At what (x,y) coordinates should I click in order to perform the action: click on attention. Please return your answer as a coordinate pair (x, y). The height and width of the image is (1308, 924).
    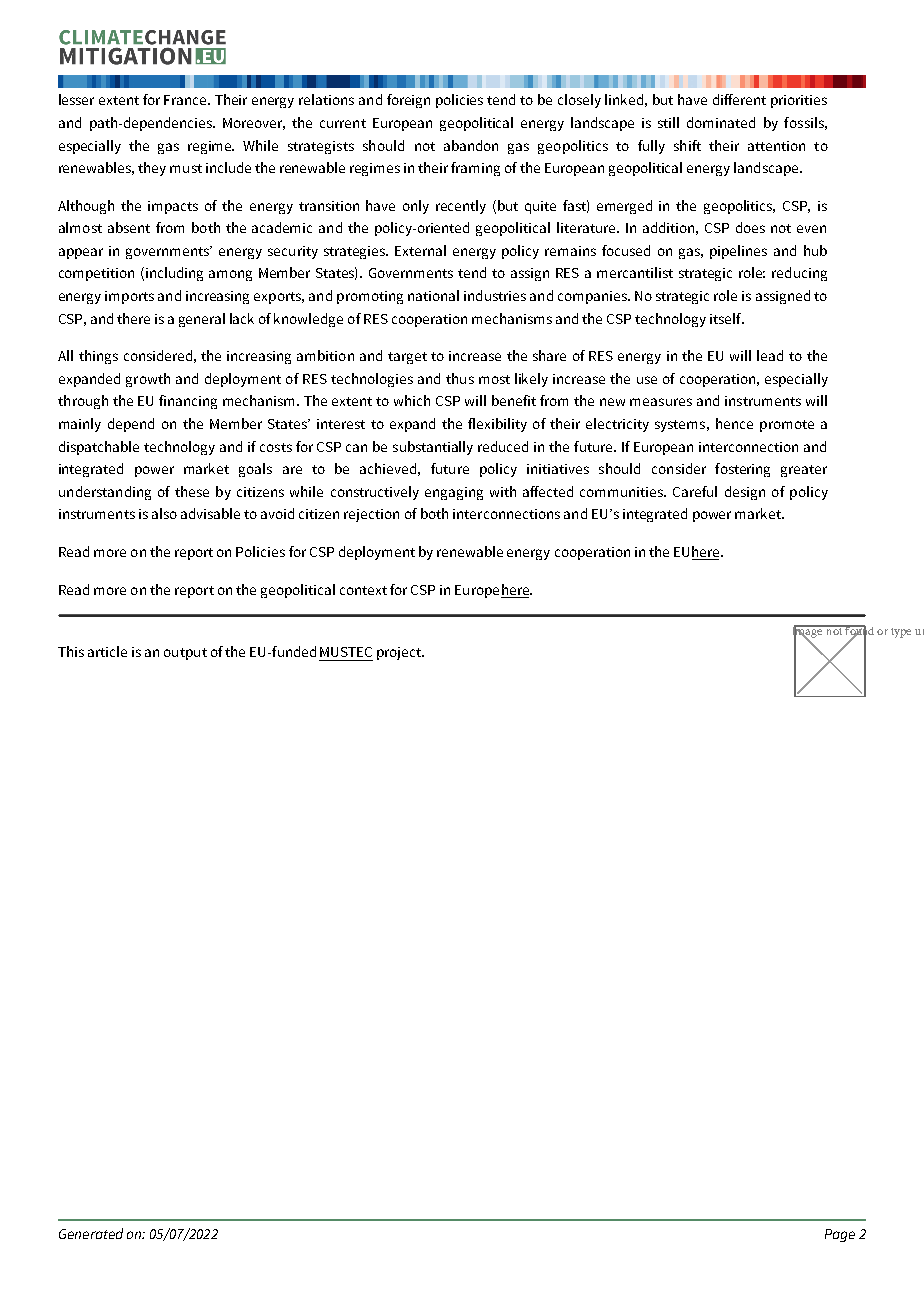
    Looking at the image, I should click on (776, 146).
